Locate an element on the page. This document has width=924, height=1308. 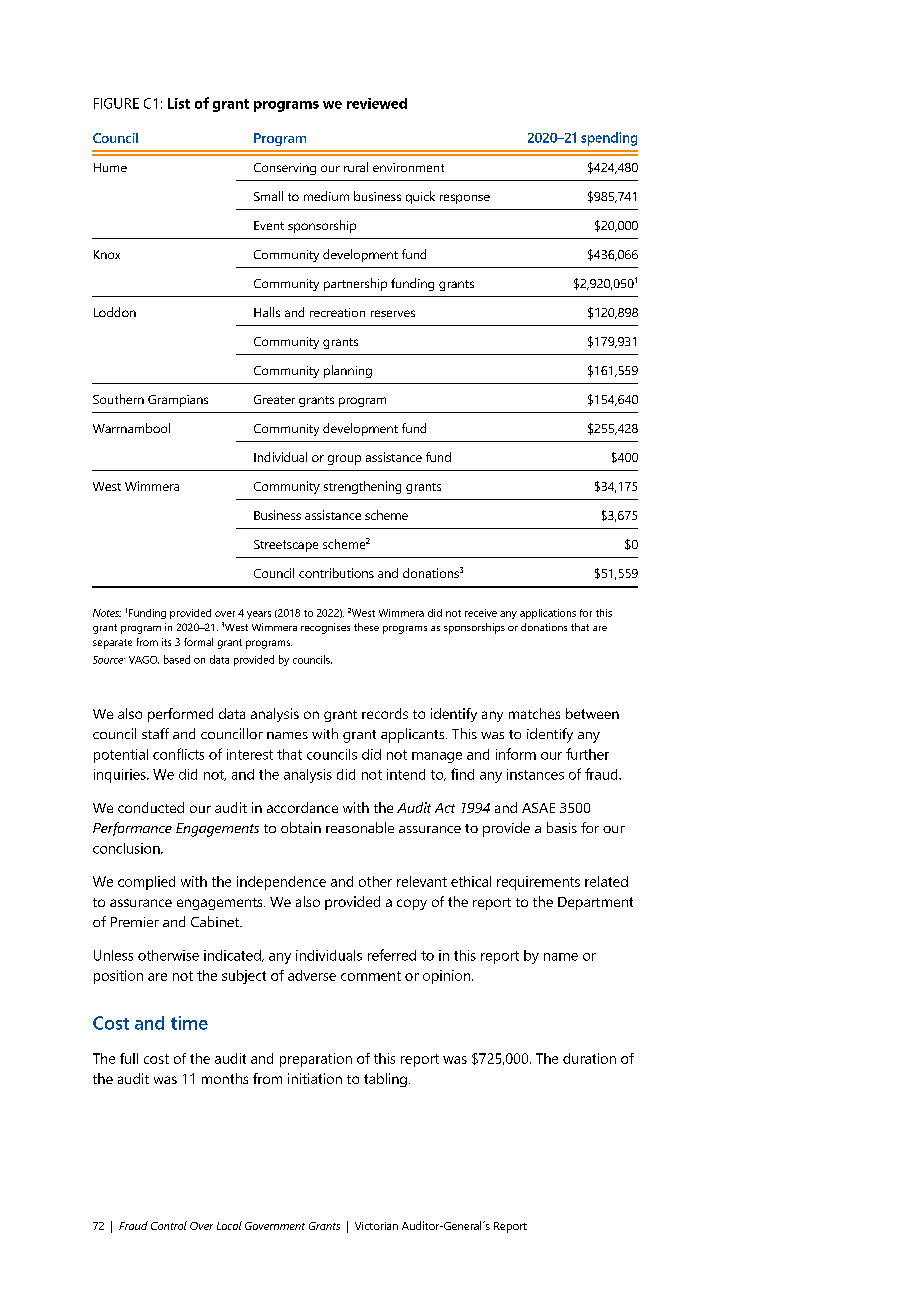
spending is located at coordinates (609, 139).
